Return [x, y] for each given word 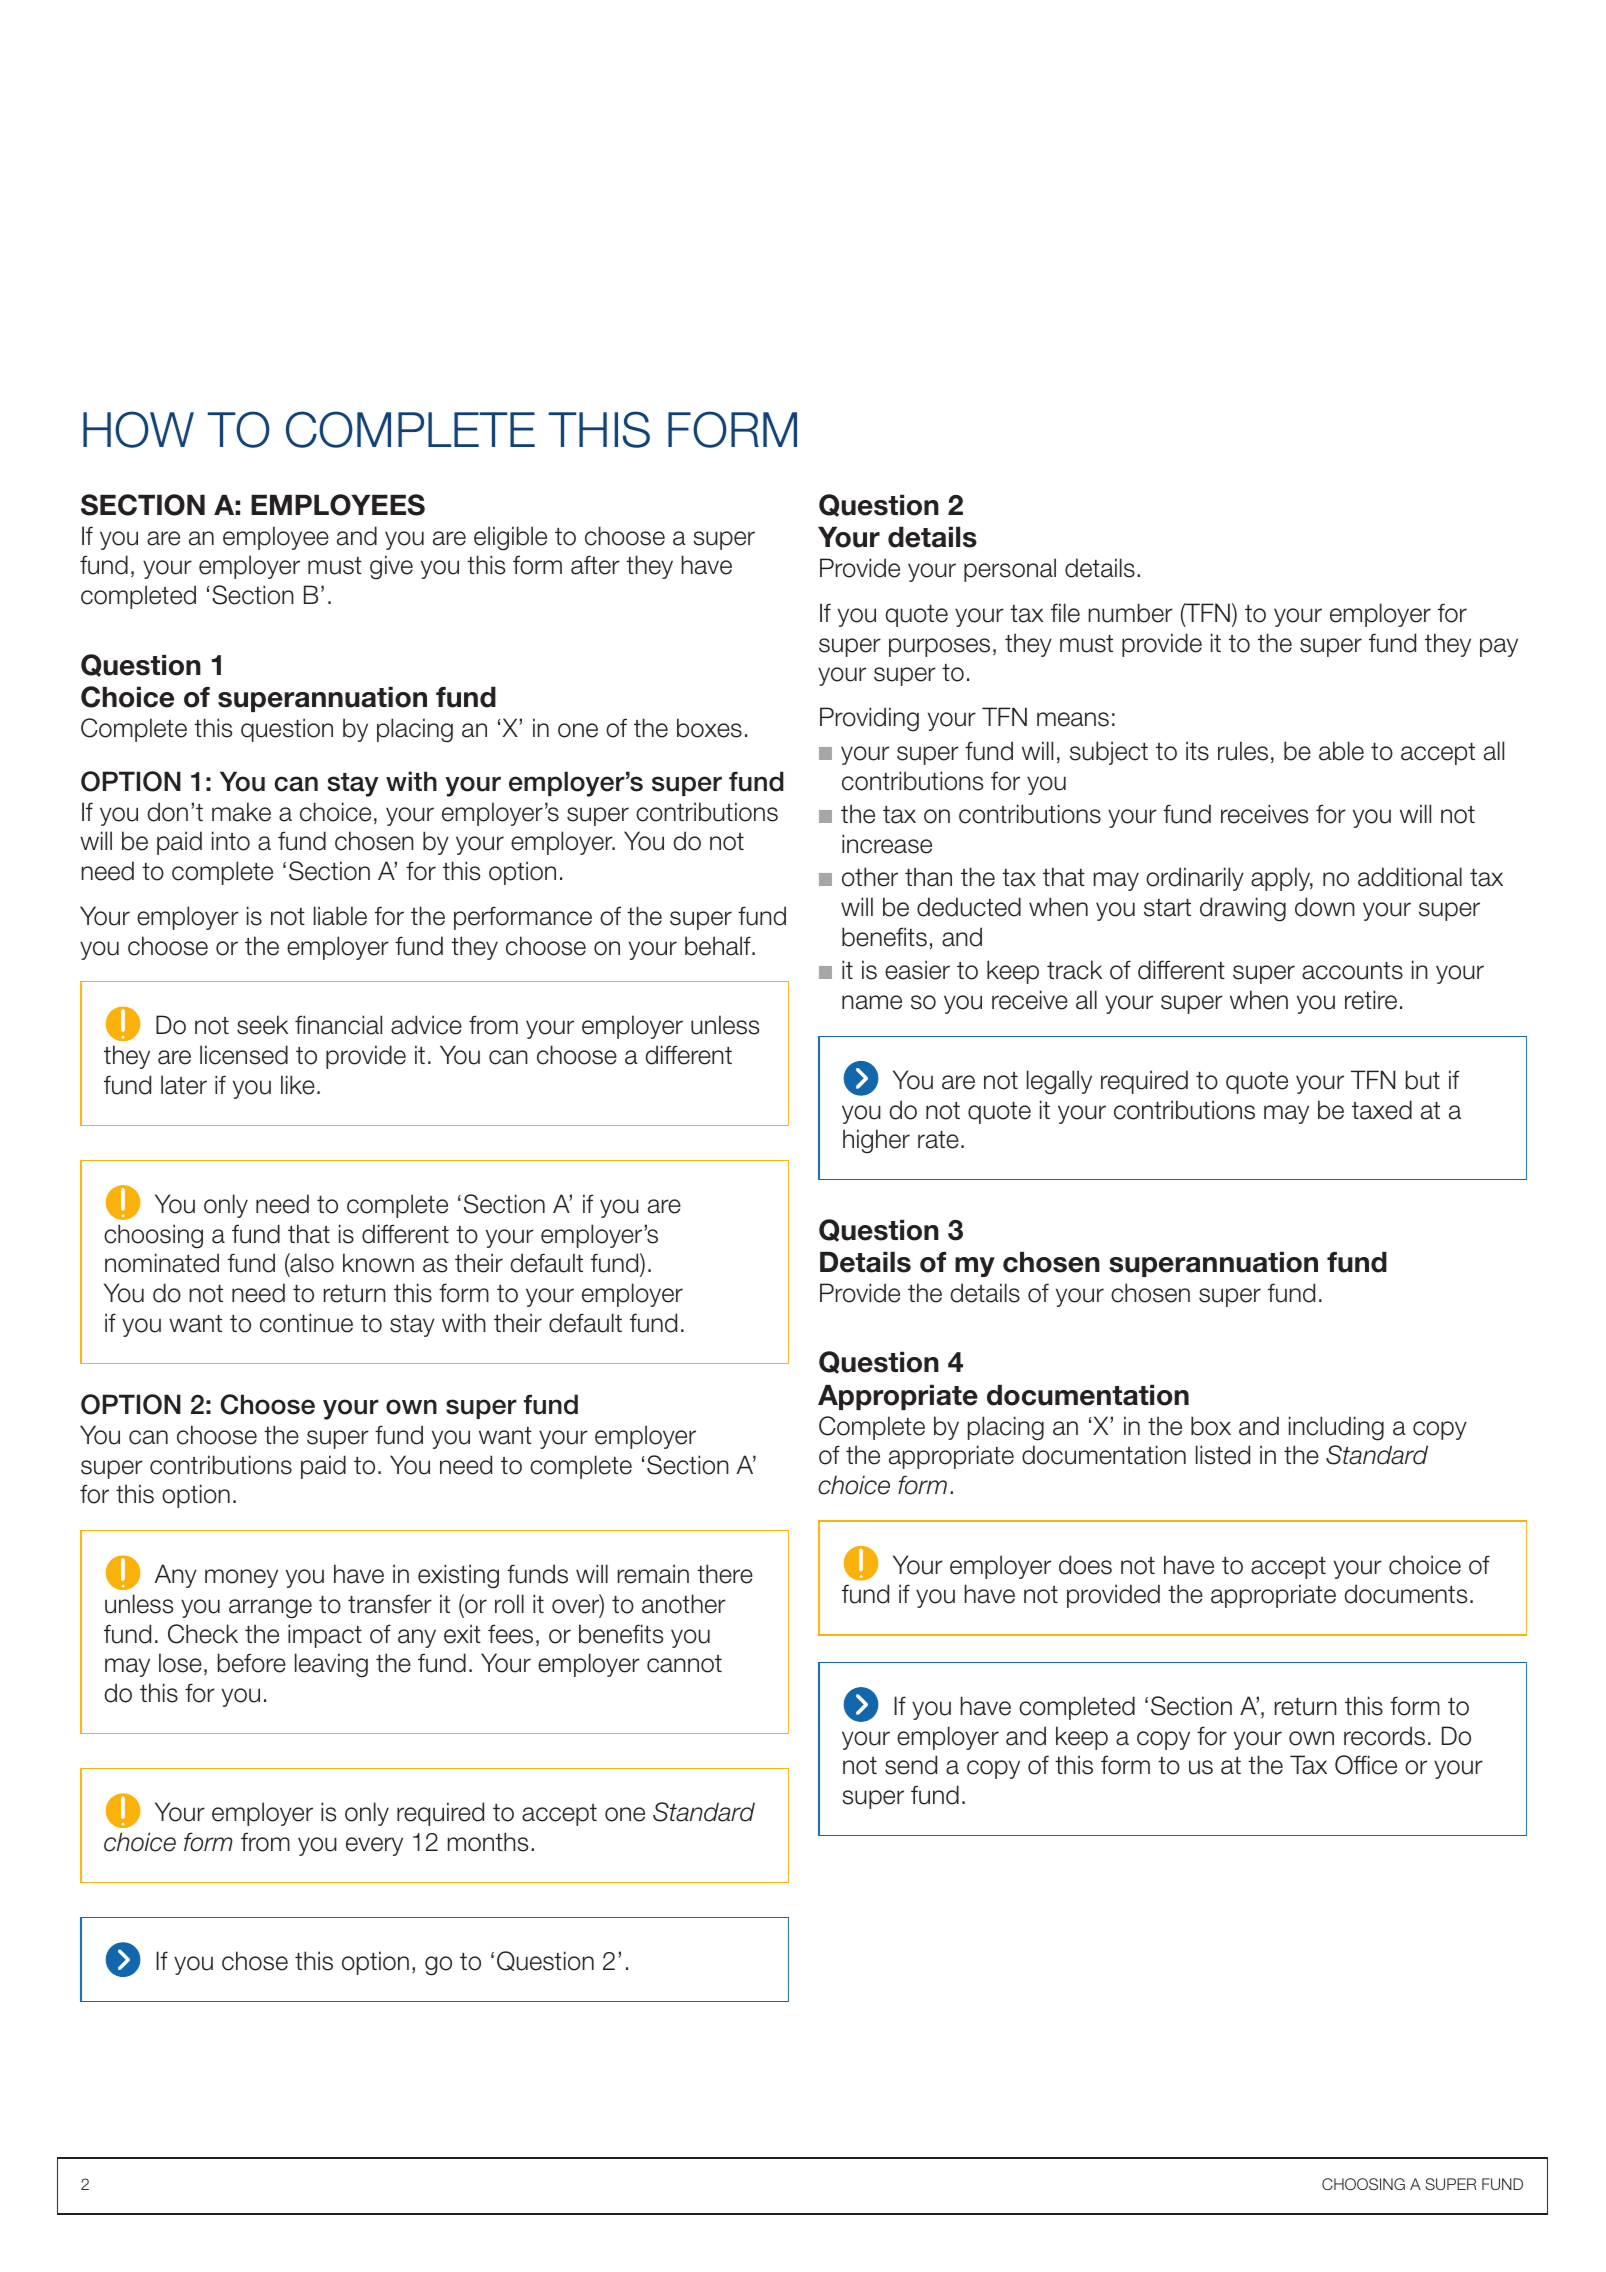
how [138, 429]
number [1130, 613]
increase [887, 844]
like [298, 1085]
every [374, 1846]
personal [1010, 570]
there [725, 1574]
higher [876, 1141]
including [1336, 1428]
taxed [1382, 1110]
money [241, 1578]
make [241, 812]
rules [1243, 751]
